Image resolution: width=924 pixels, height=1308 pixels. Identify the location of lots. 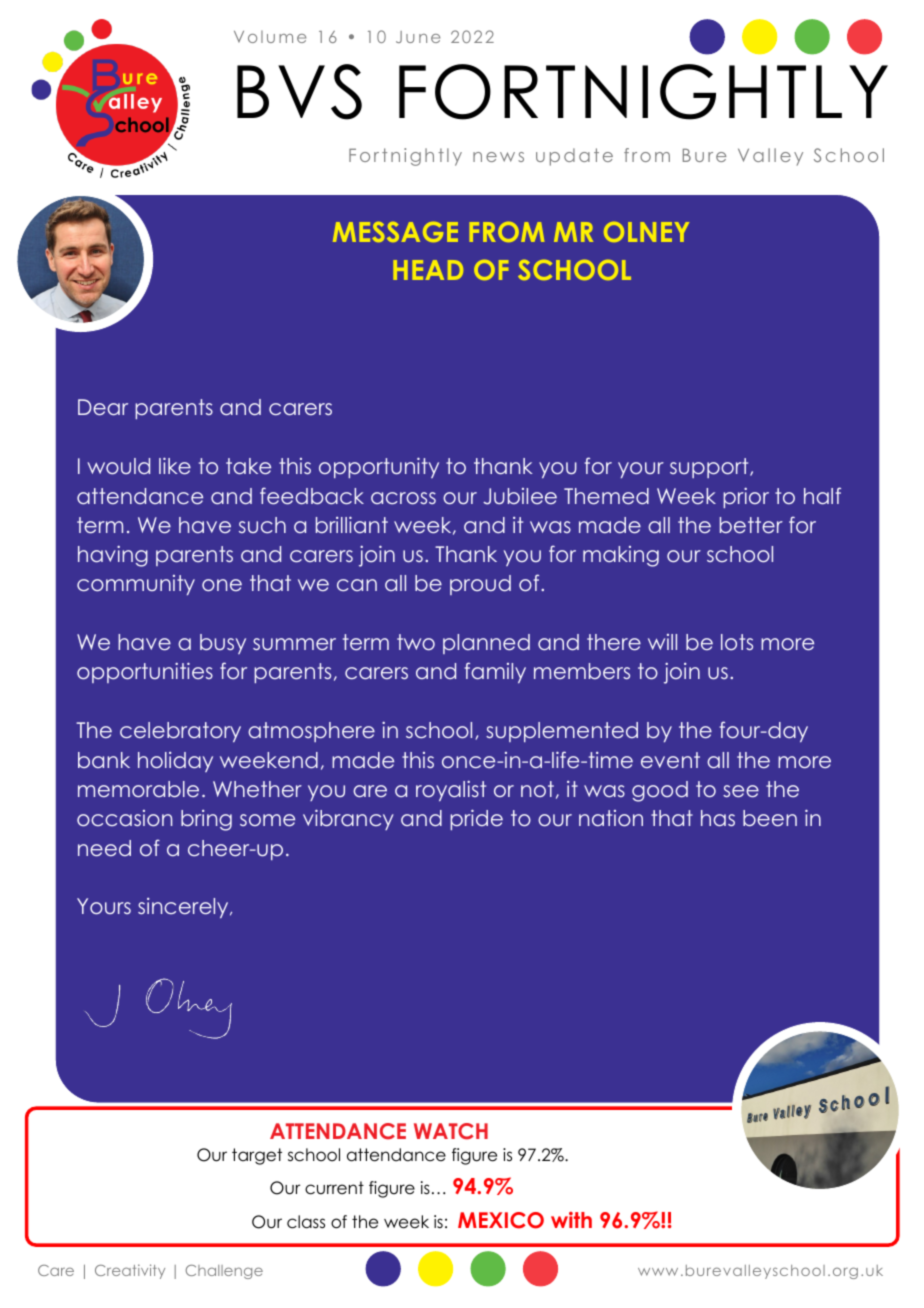
(737, 642).
